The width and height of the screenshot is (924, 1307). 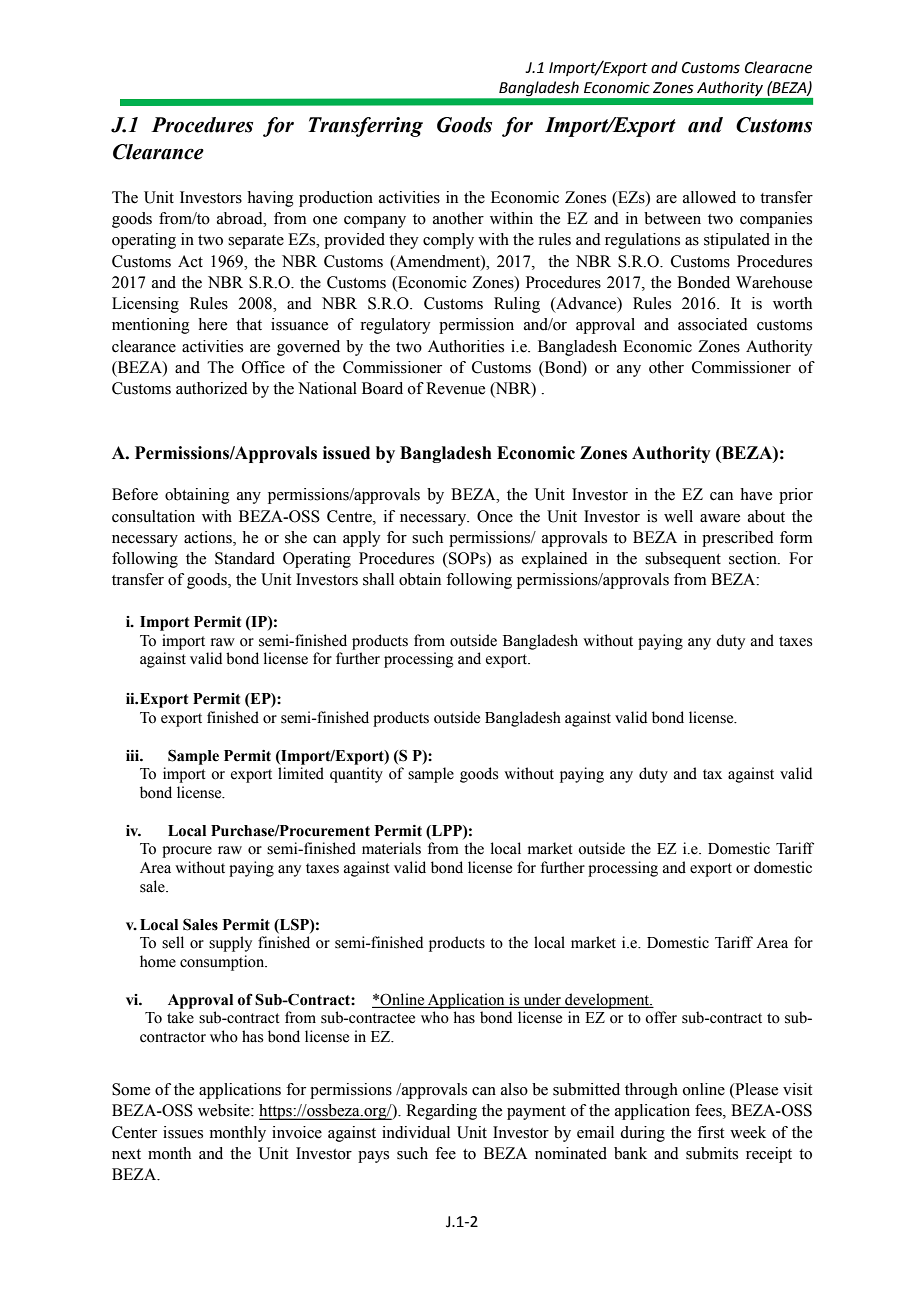 What do you see at coordinates (378, 579) in the screenshot?
I see `shall` at bounding box center [378, 579].
